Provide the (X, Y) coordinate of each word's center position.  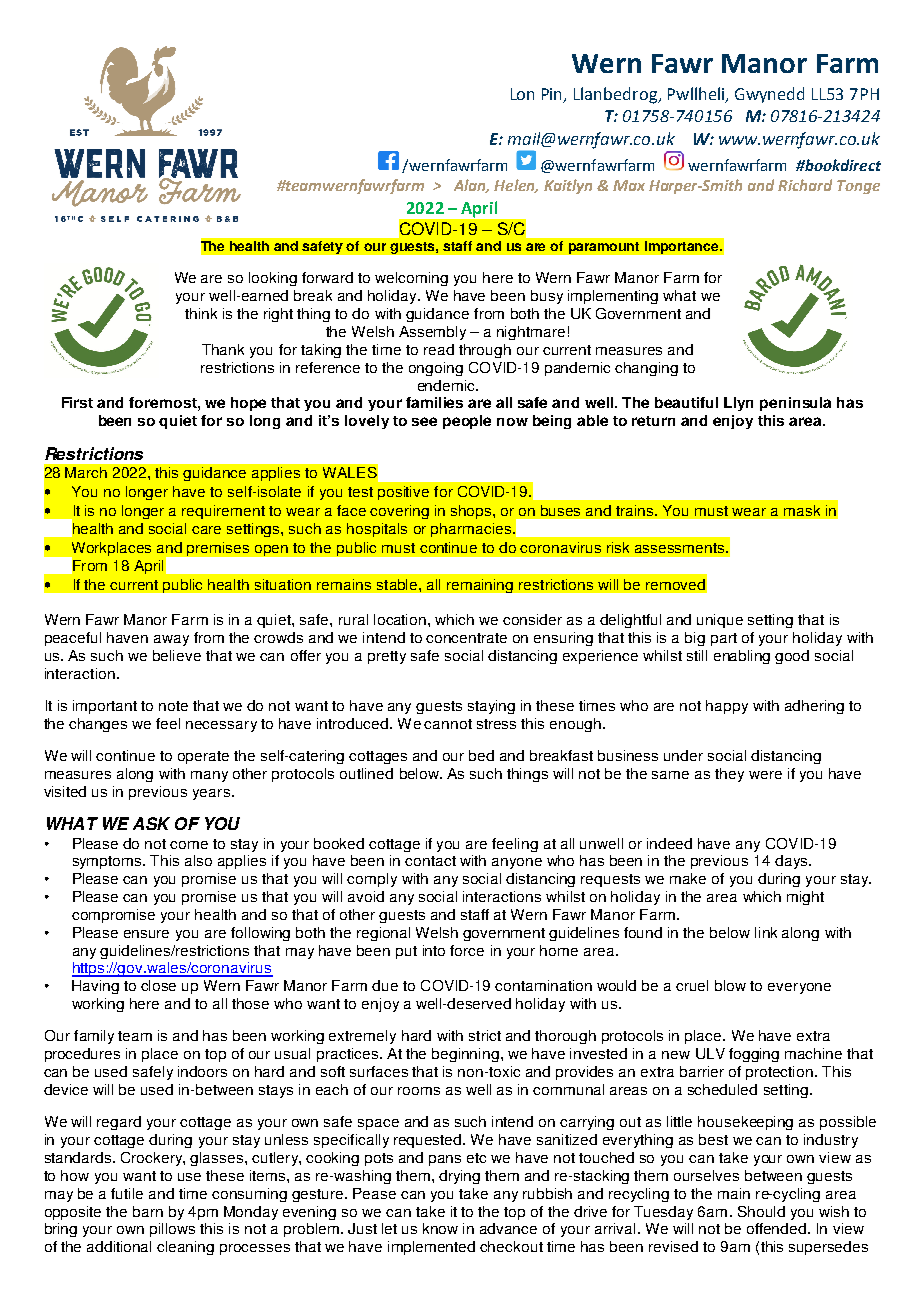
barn (148, 1211)
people (467, 422)
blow (730, 985)
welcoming (411, 279)
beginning (465, 1055)
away (171, 640)
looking (273, 279)
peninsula (795, 404)
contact (430, 861)
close (158, 985)
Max (629, 185)
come (189, 845)
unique (720, 621)
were (765, 775)
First (77, 402)
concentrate (466, 638)
